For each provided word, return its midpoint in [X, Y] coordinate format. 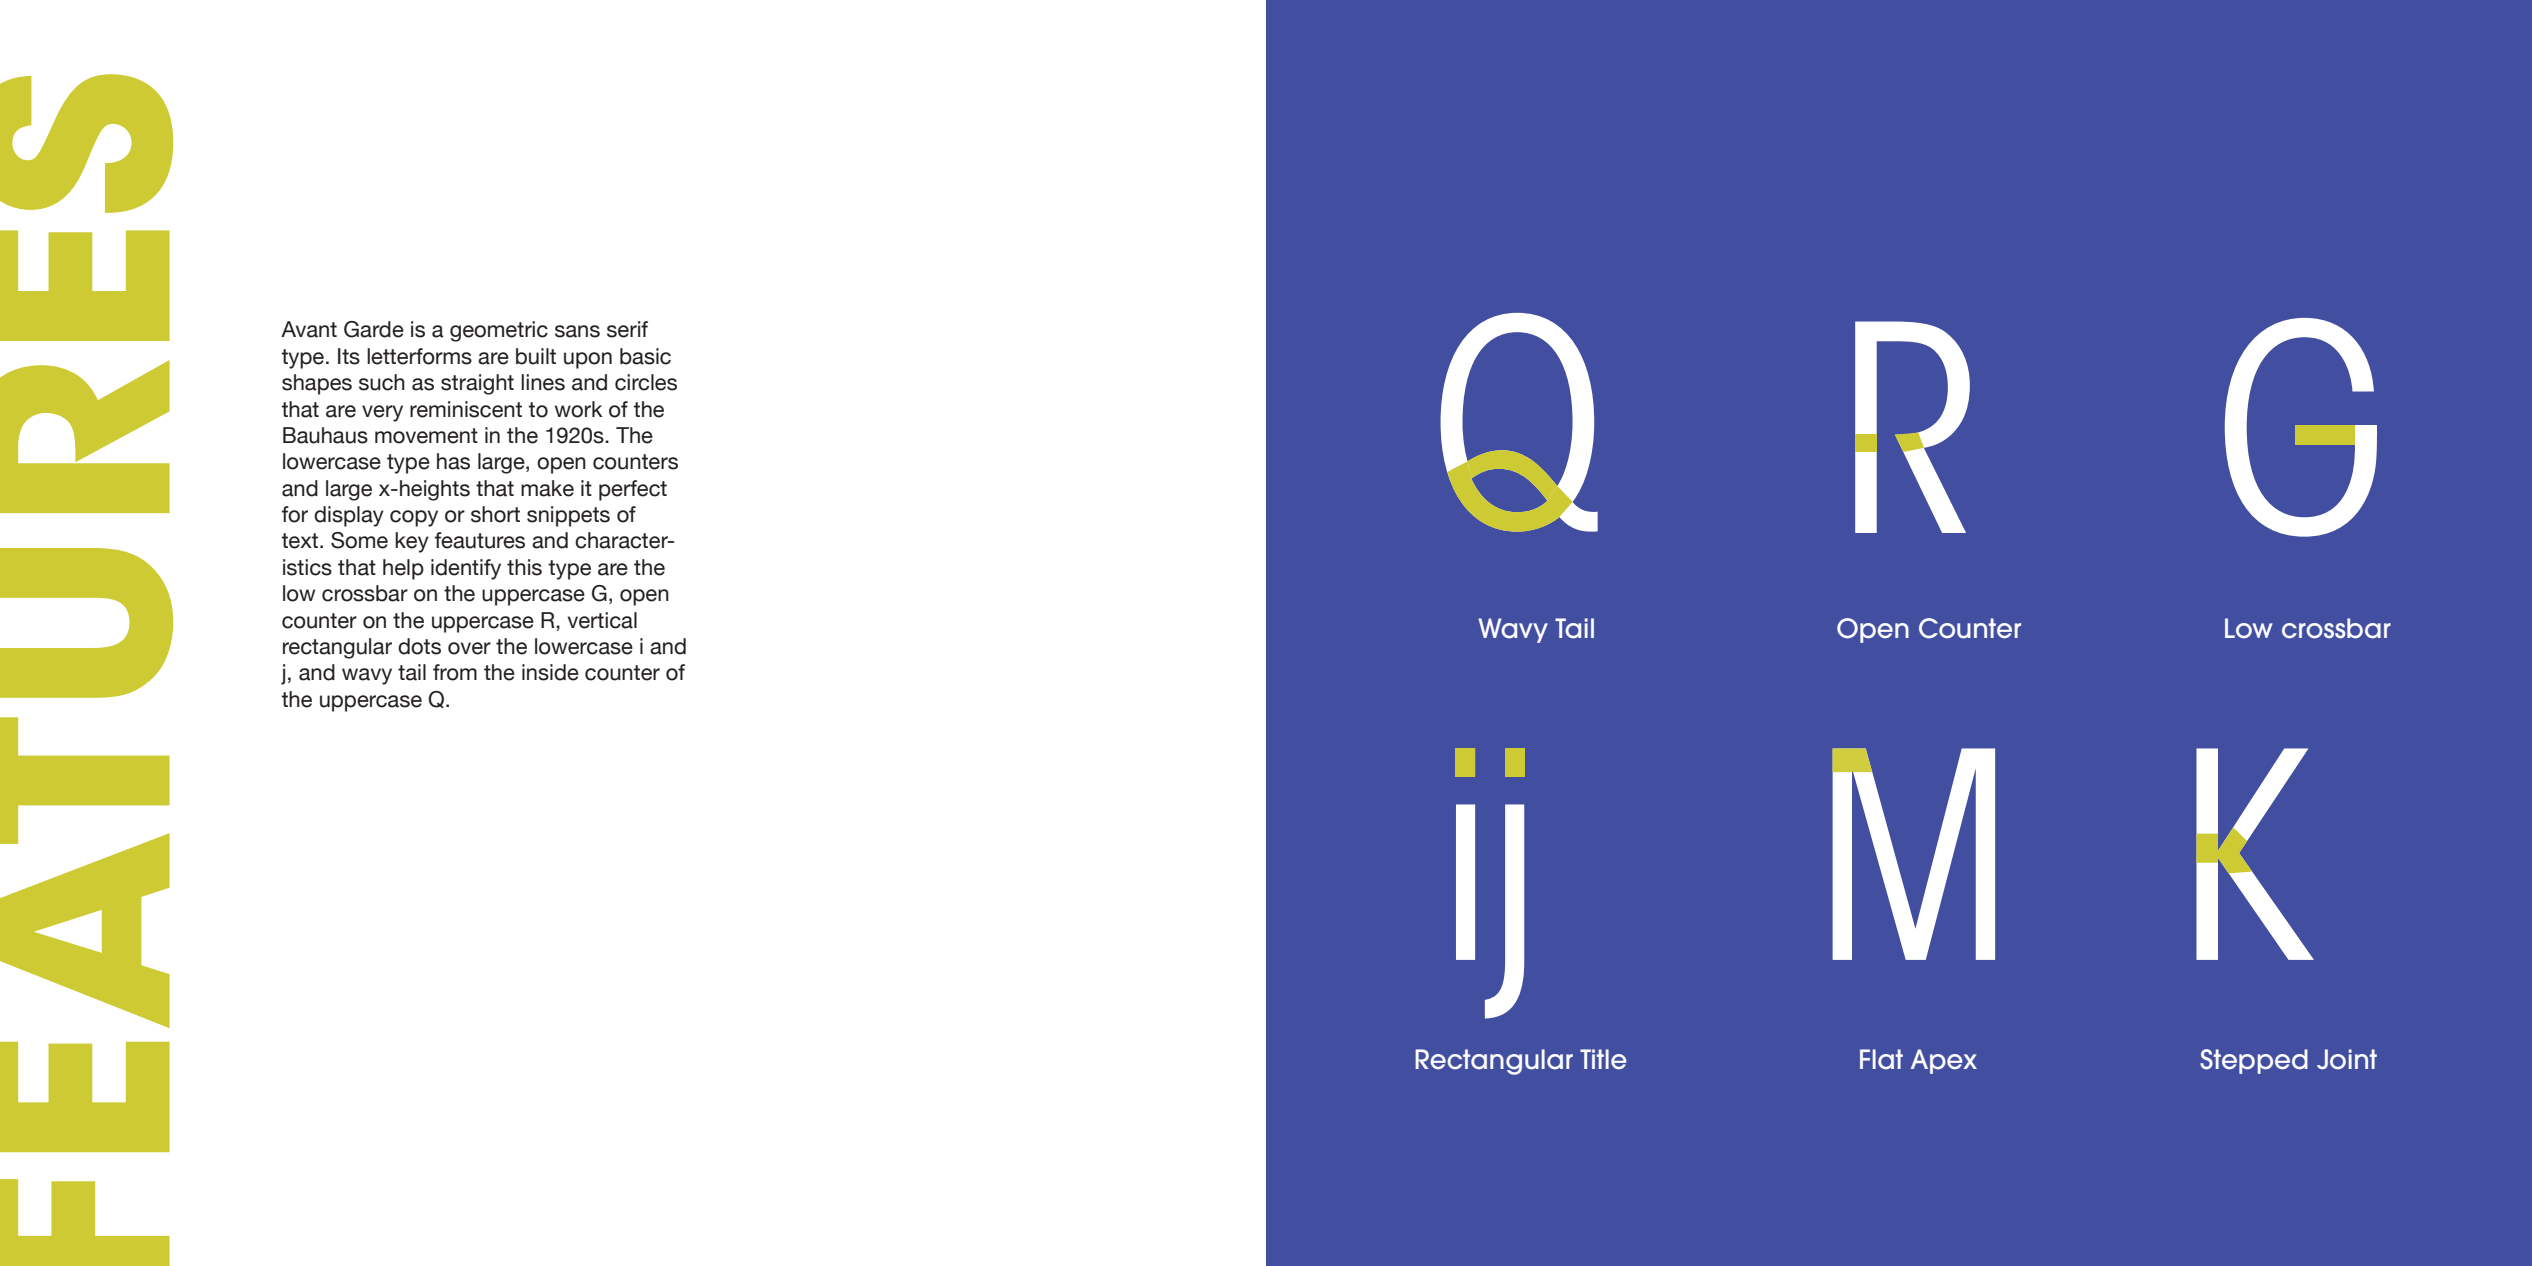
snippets [568, 516]
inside [550, 672]
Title [1603, 1059]
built [536, 356]
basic [645, 356]
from [455, 672]
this [524, 567]
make [547, 488]
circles [646, 382]
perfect [633, 490]
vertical [602, 620]
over [469, 648]
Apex [1944, 1061]
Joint [2347, 1059]
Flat [1881, 1059]
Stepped [2254, 1061]
